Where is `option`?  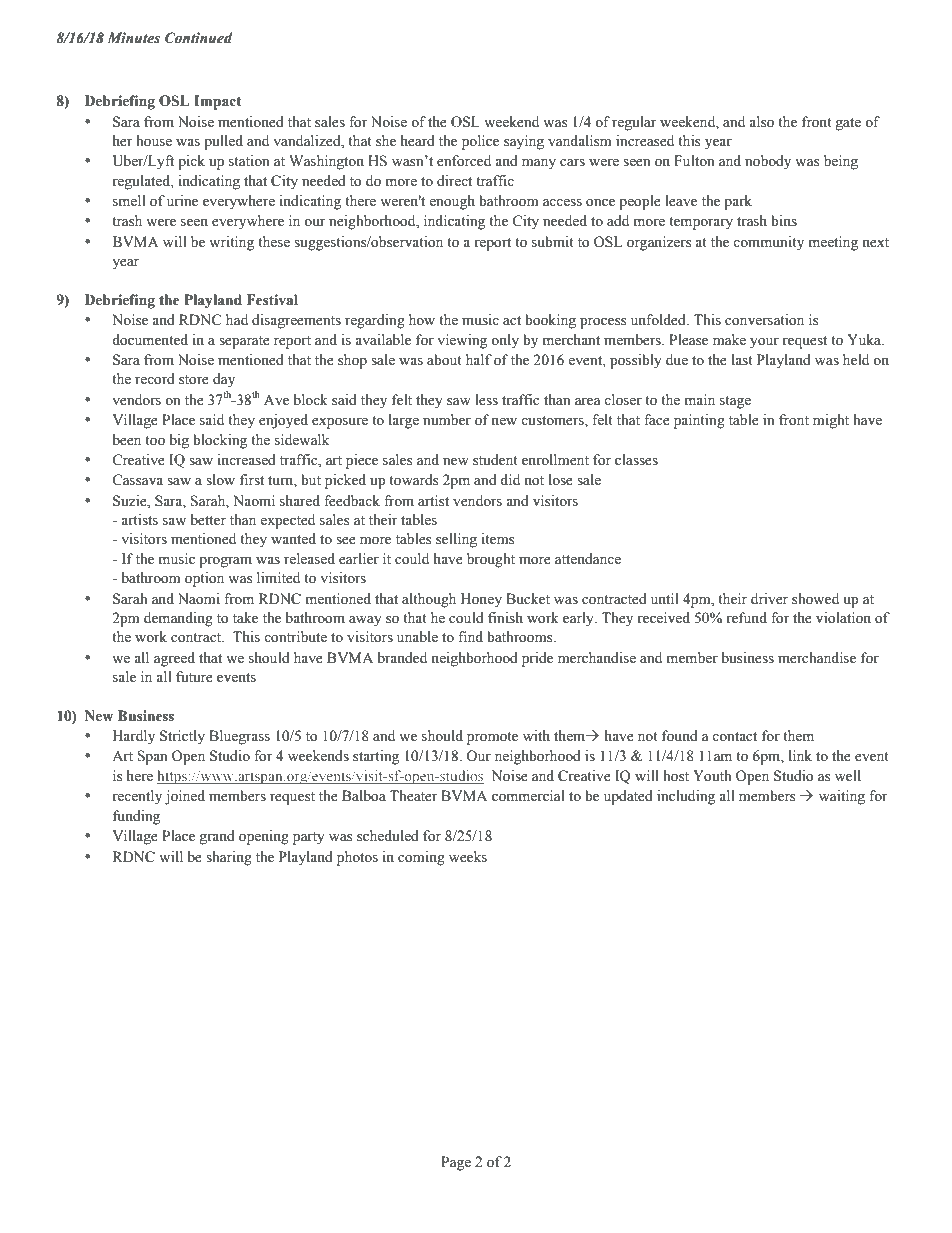 option is located at coordinates (204, 579).
